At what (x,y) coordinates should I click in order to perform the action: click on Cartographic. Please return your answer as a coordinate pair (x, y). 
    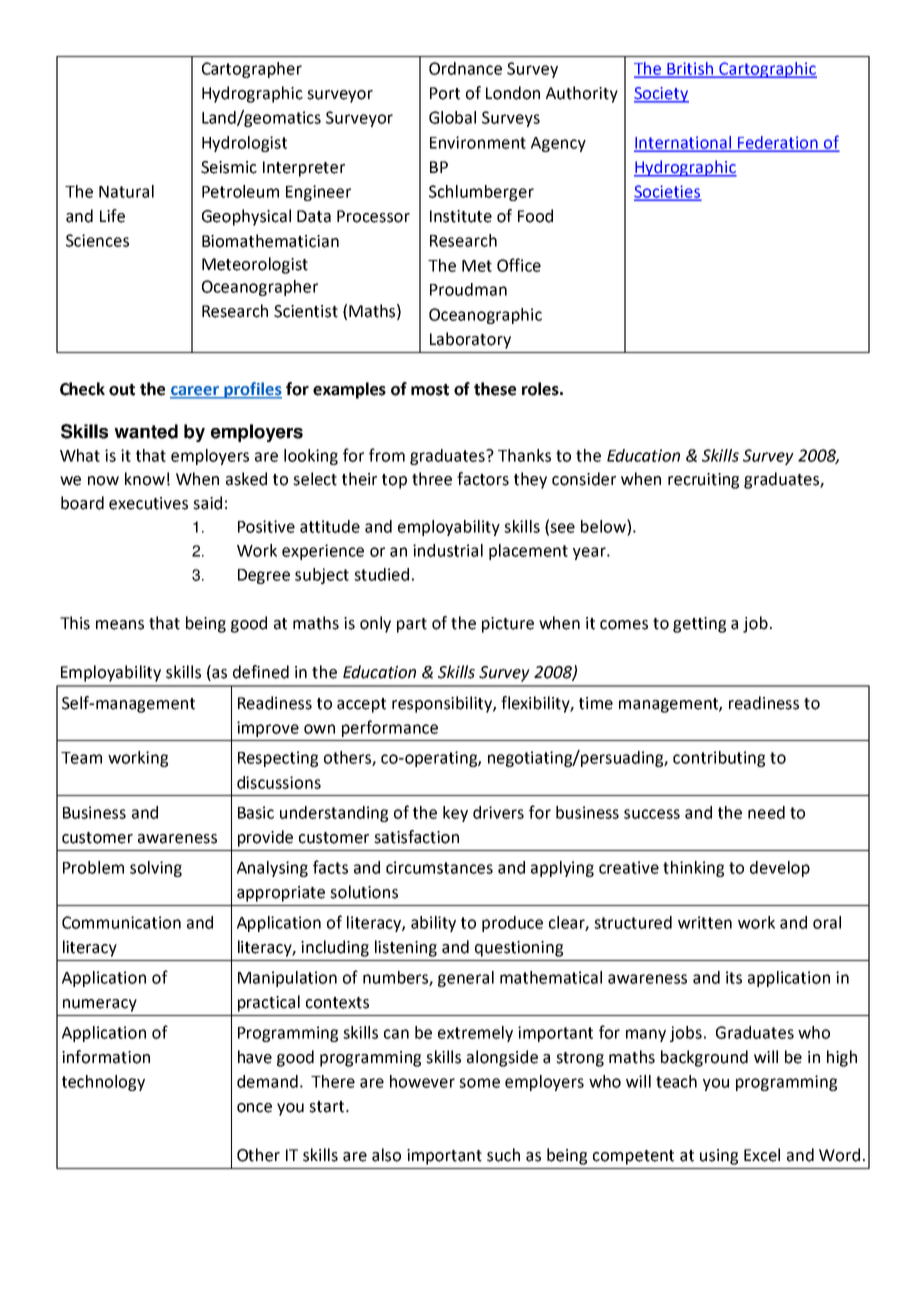
    Looking at the image, I should click on (767, 70).
